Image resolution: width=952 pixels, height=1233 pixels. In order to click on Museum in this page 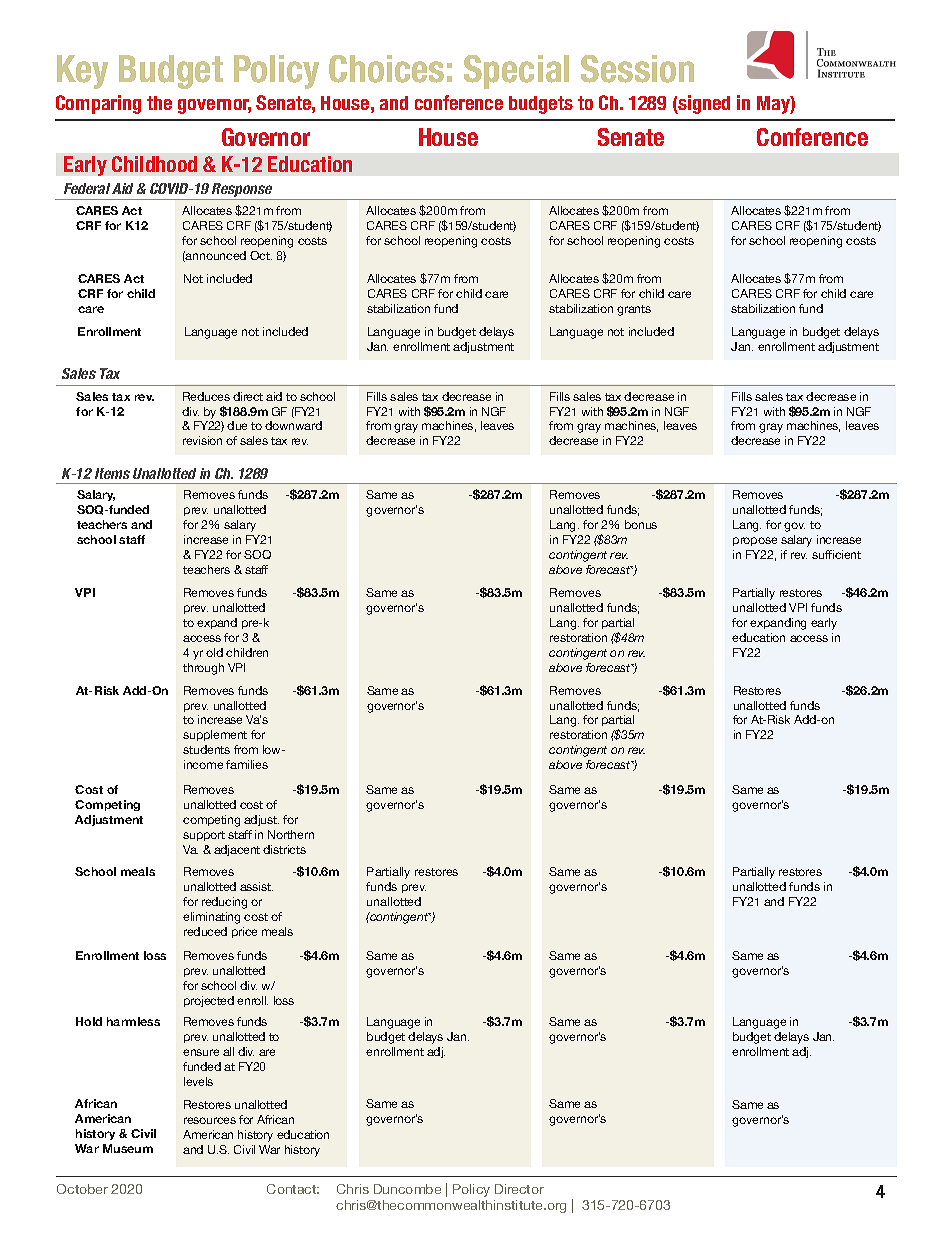, I will do `click(128, 1148)`.
